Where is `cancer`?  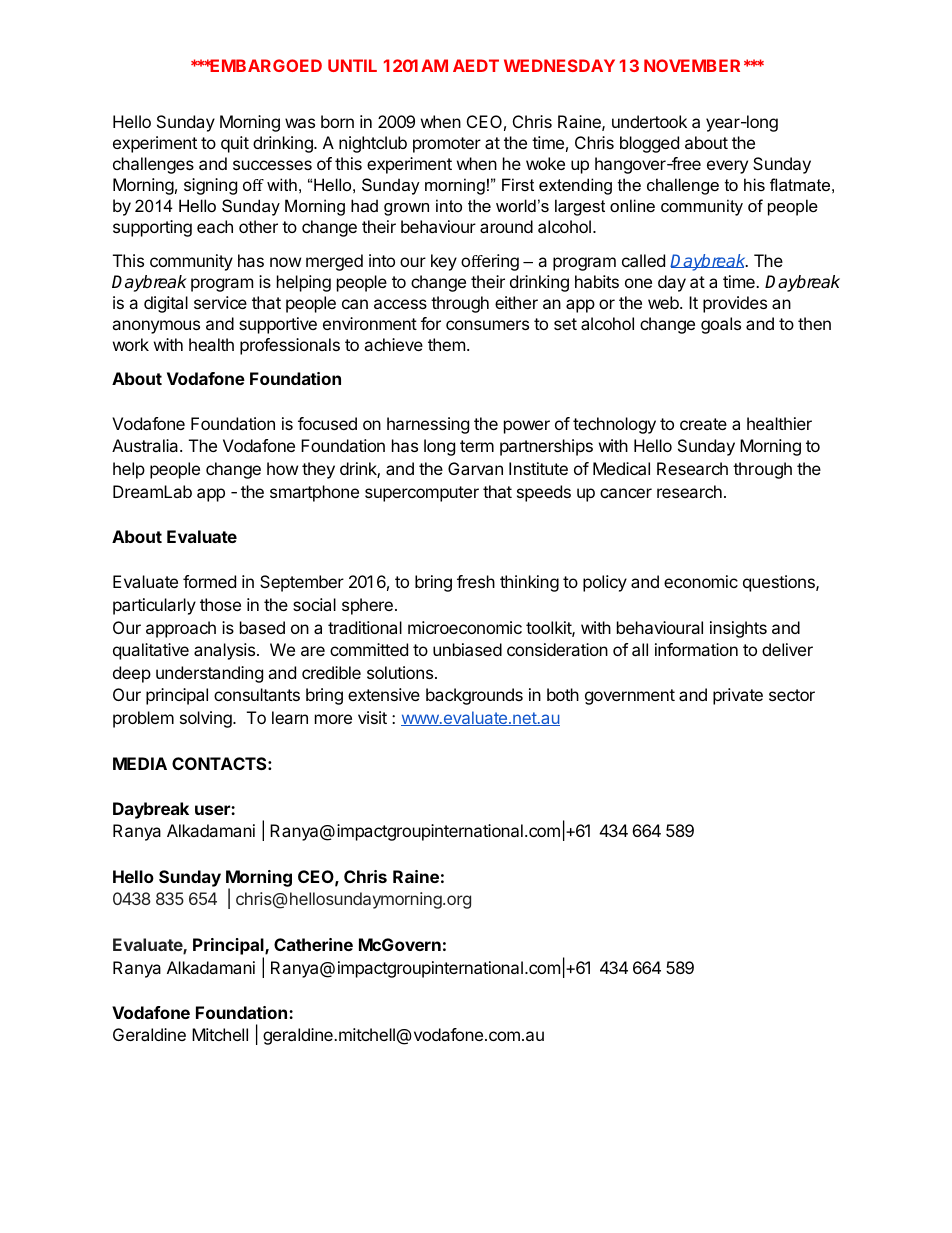
cancer is located at coordinates (626, 493).
